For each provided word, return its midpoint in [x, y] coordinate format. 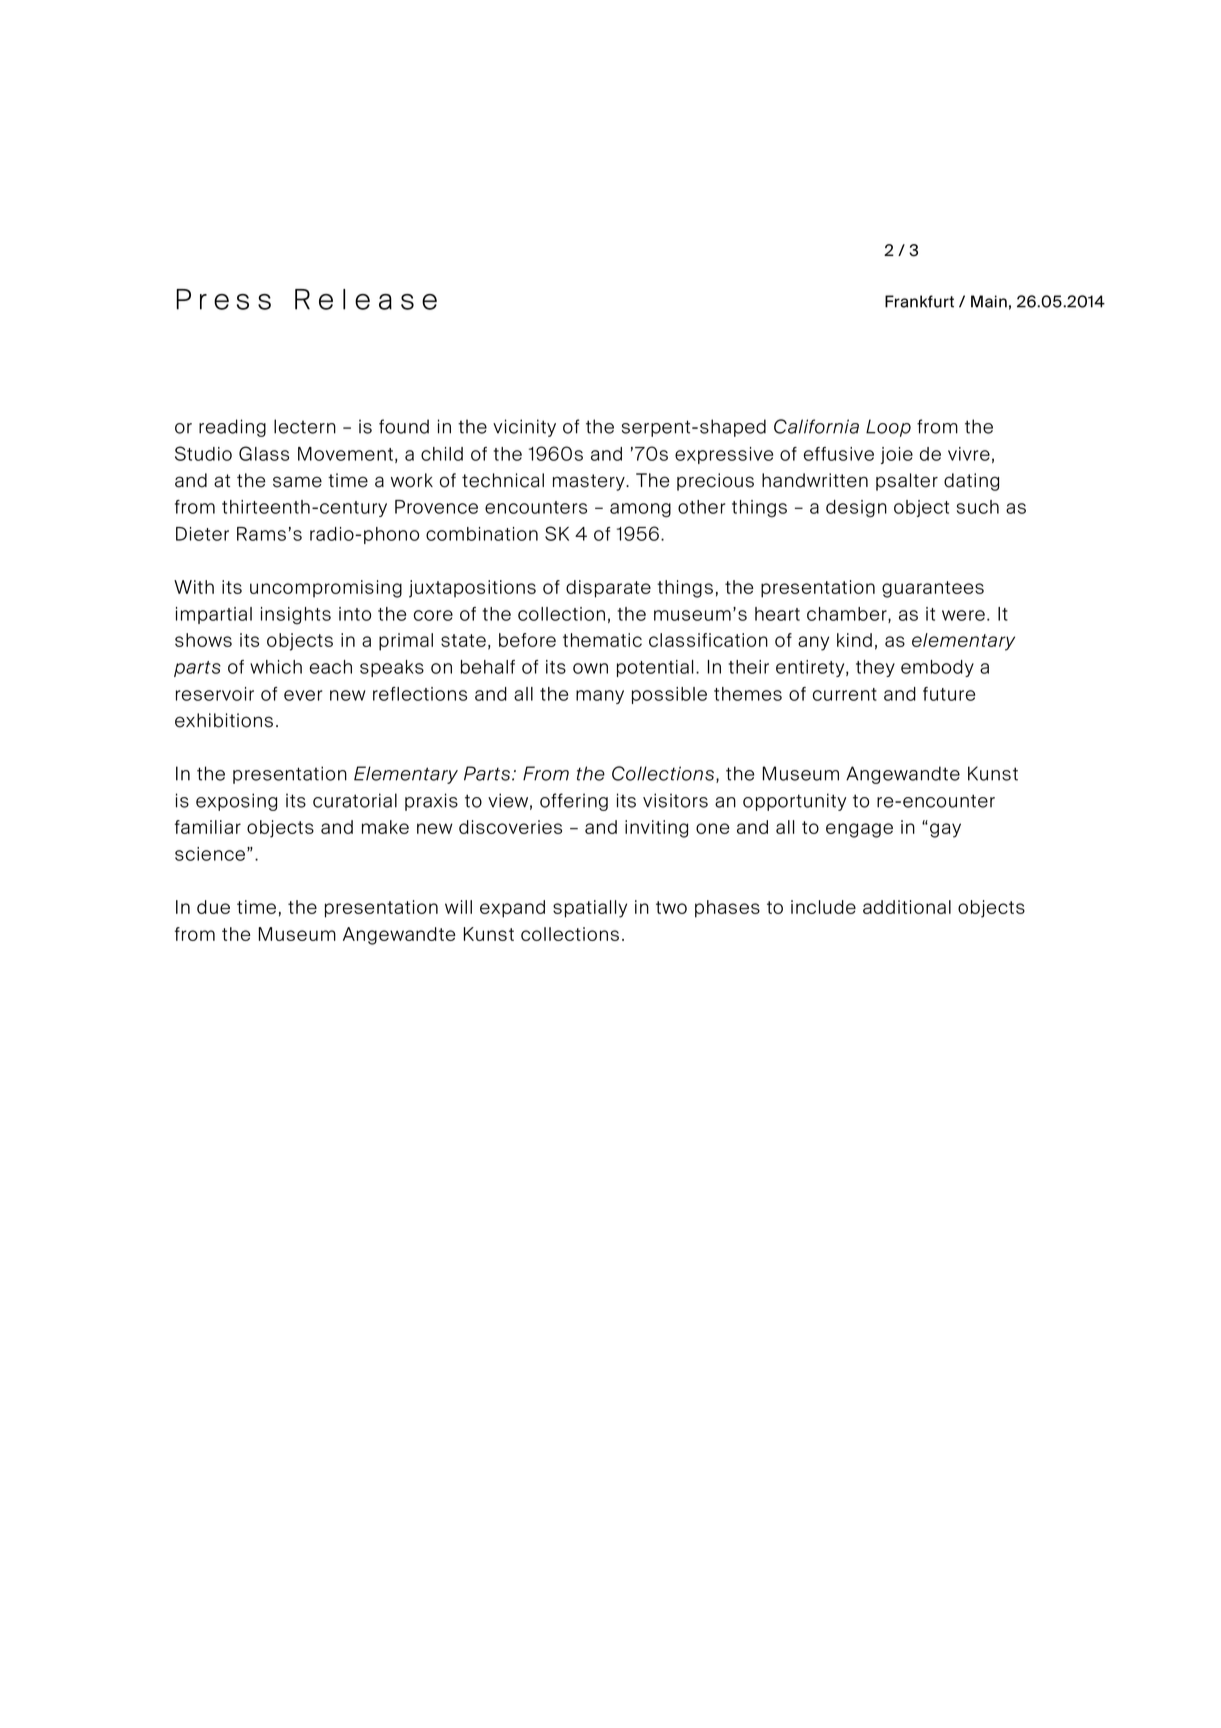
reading [232, 428]
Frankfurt [919, 301]
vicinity [524, 428]
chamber [848, 615]
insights [296, 616]
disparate [608, 589]
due [213, 907]
